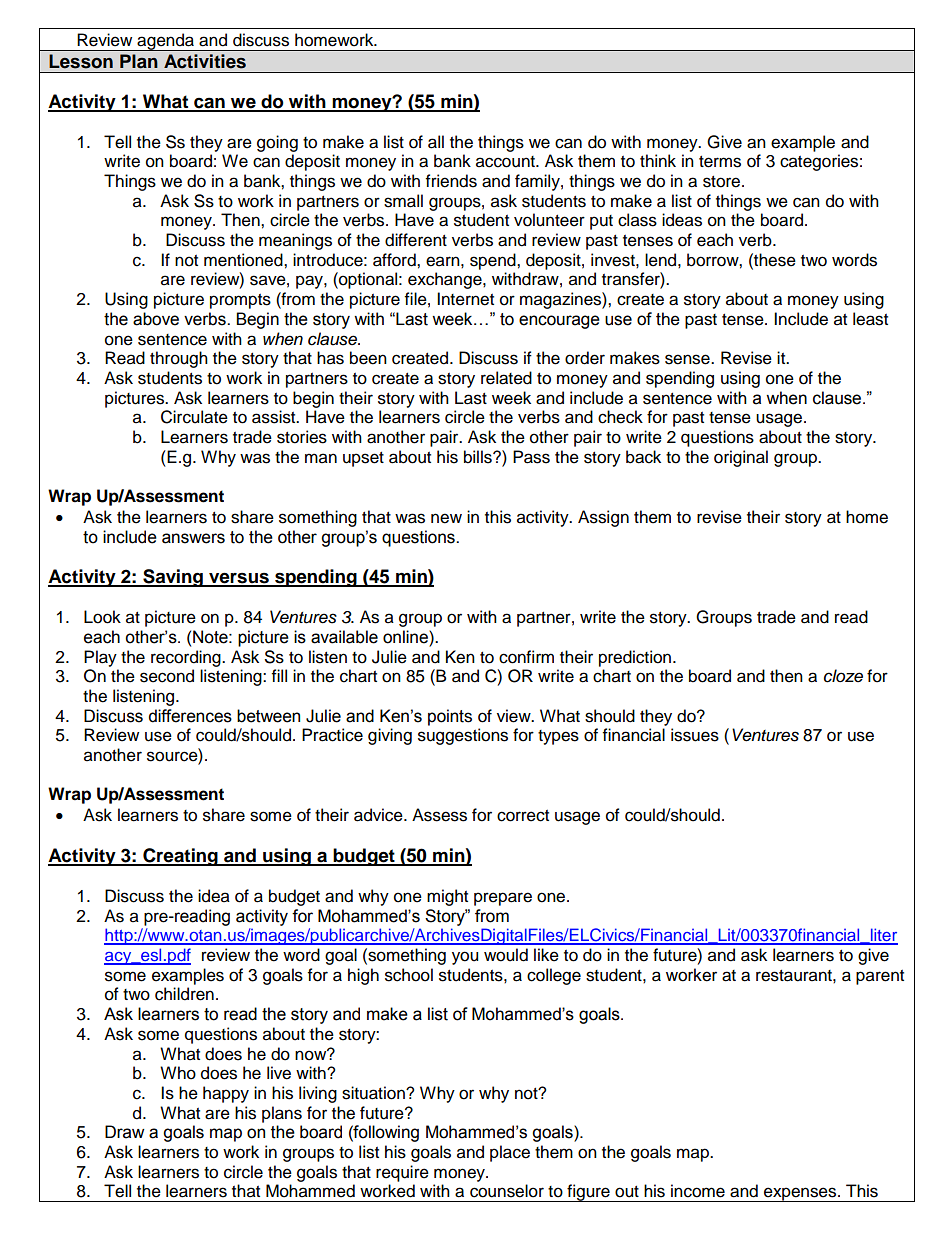 Image resolution: width=952 pixels, height=1233 pixels. Describe the element at coordinates (506, 162) in the page. I see `account` at that location.
